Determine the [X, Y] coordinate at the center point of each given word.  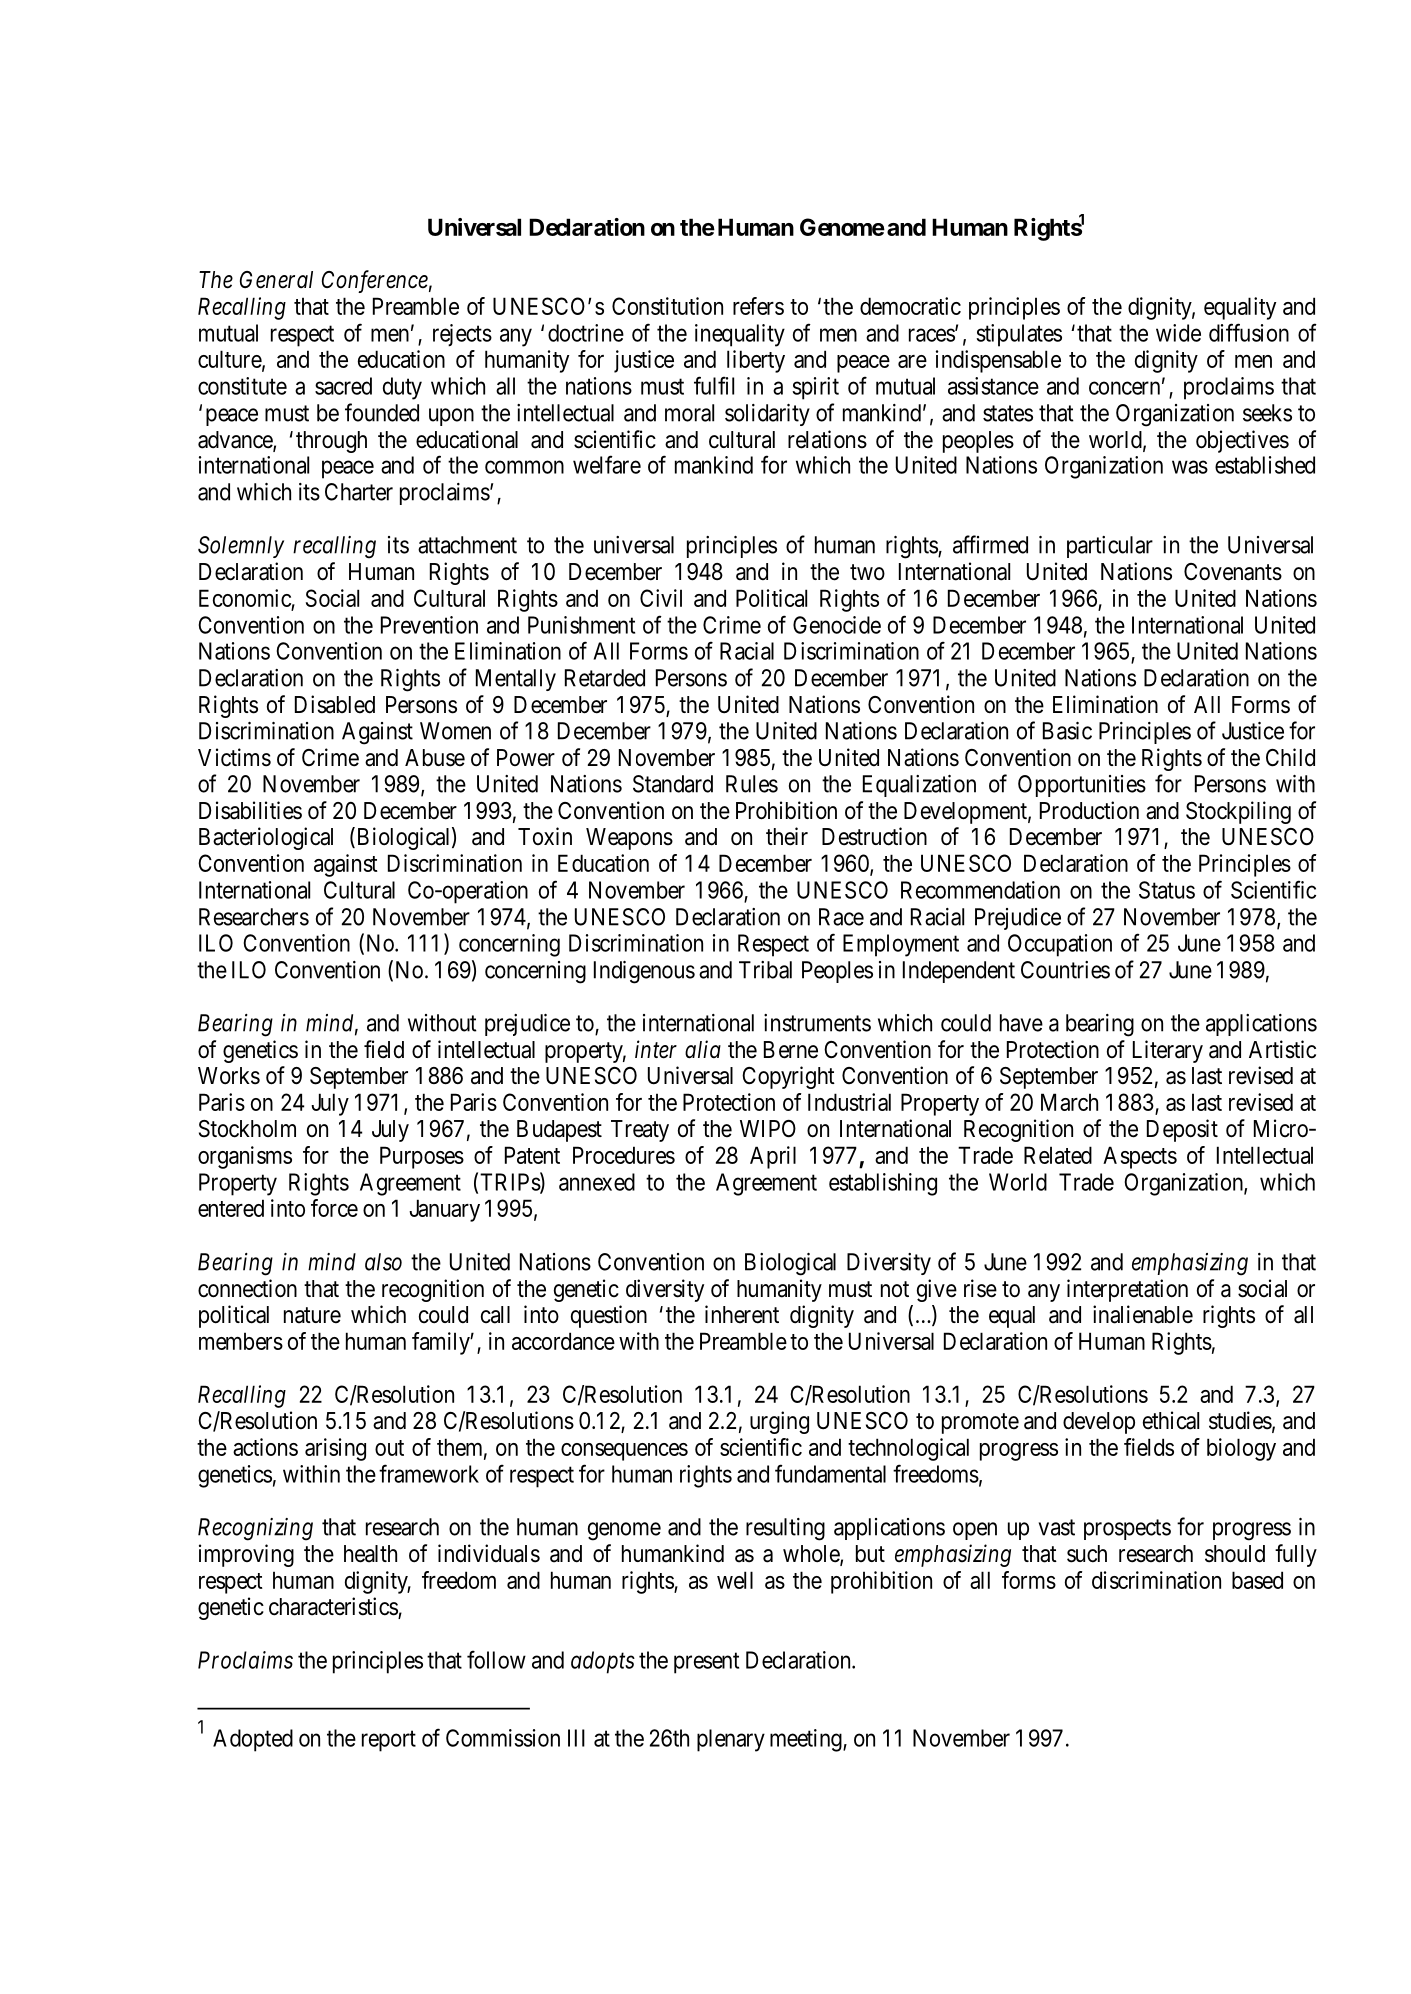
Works [229, 1076]
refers [758, 306]
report [389, 1741]
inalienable [1143, 1314]
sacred [343, 386]
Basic [1067, 731]
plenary [731, 1740]
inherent [742, 1314]
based [1257, 1580]
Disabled [335, 704]
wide [1178, 333]
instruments [817, 1023]
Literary [1168, 1051]
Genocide [837, 625]
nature [312, 1315]
